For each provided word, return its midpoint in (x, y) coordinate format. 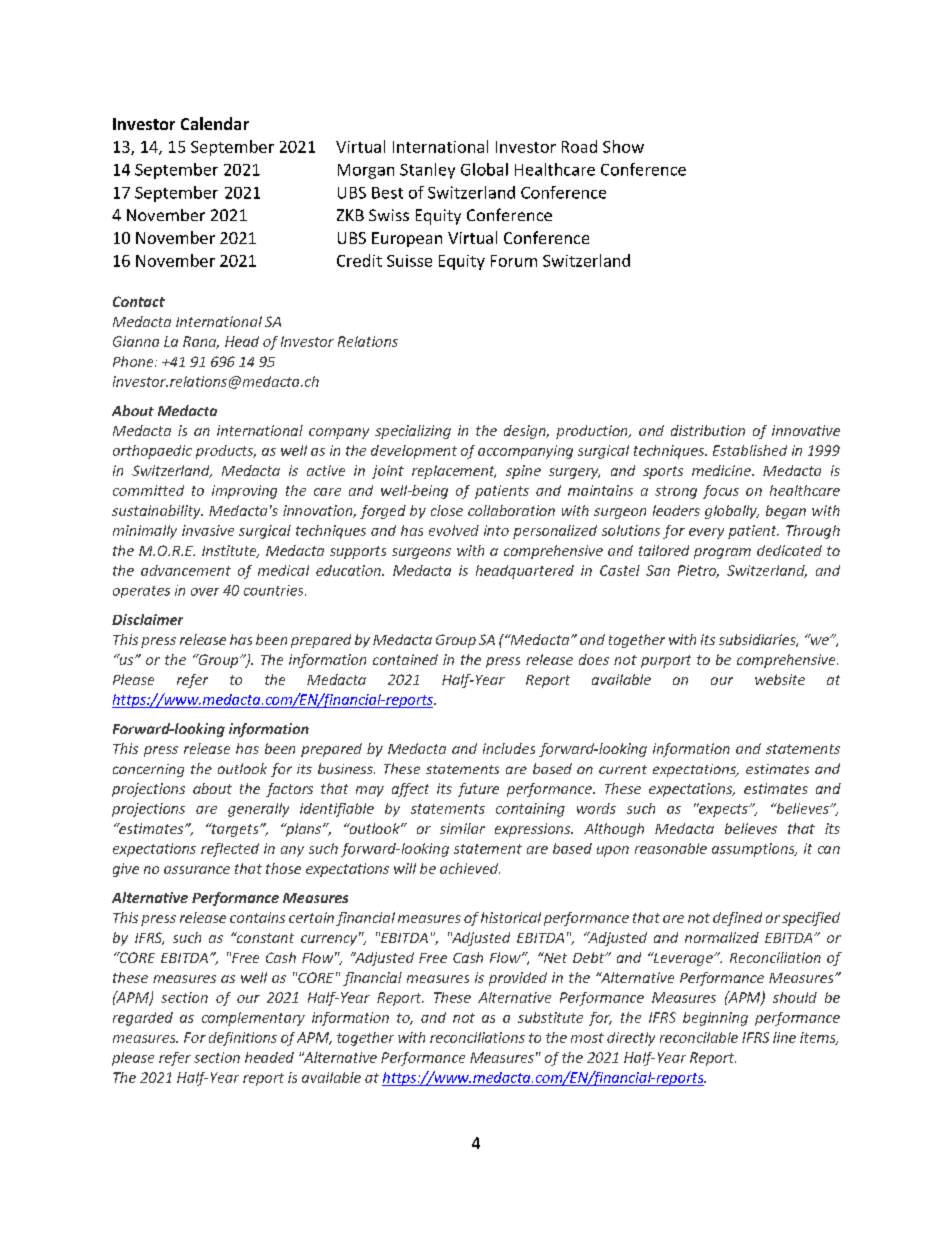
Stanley (427, 171)
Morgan (366, 171)
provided (518, 979)
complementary (253, 1019)
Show (623, 146)
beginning (715, 1019)
